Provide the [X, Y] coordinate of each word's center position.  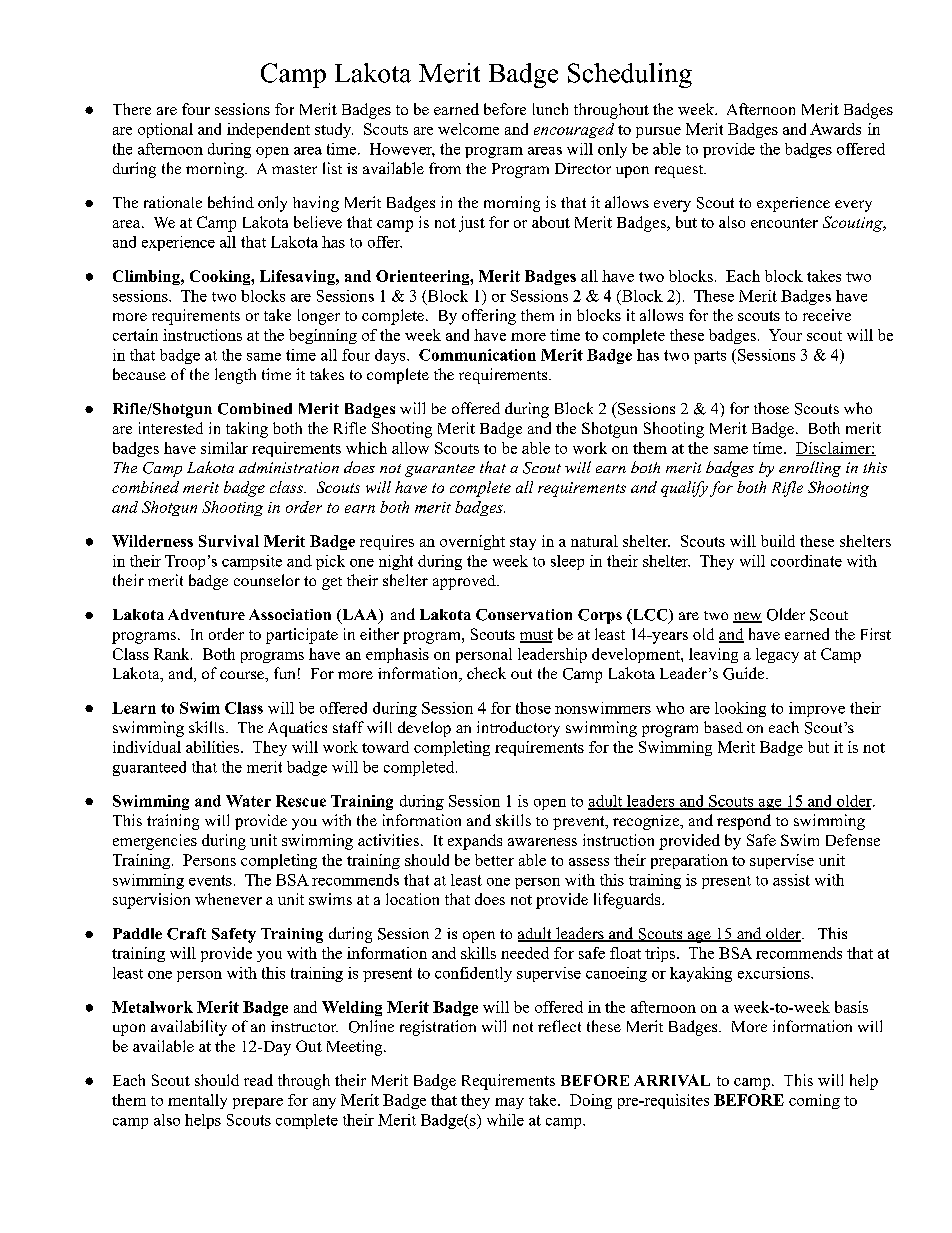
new [747, 617]
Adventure [206, 614]
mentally [197, 1101]
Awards [835, 129]
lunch [550, 109]
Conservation [524, 615]
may [509, 1103]
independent [268, 130]
